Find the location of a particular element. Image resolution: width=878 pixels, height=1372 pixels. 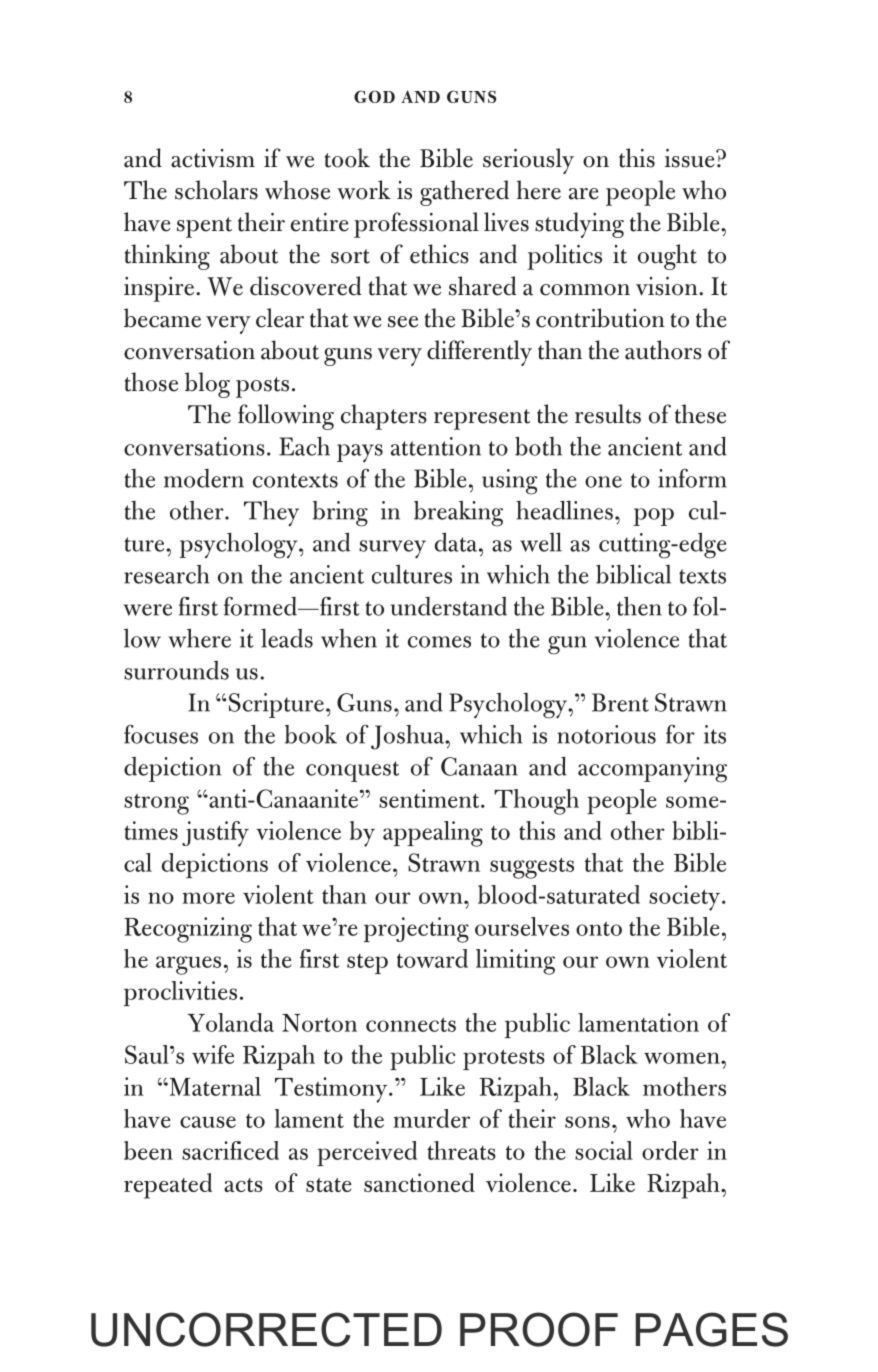

PROOF is located at coordinates (539, 1329).
